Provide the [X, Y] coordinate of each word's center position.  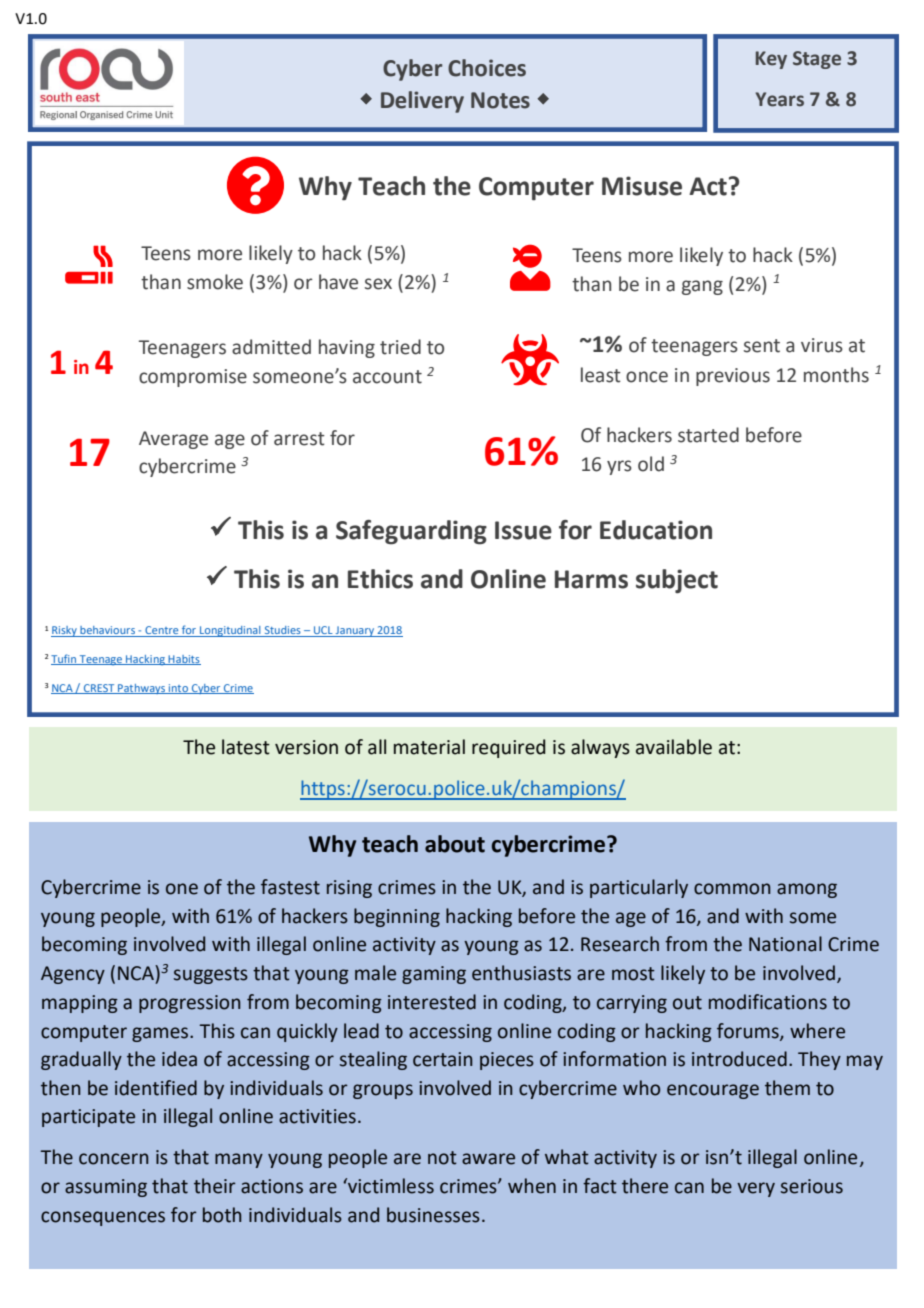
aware [488, 1159]
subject [677, 581]
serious [812, 1186]
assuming [106, 1188]
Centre [162, 631]
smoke [215, 282]
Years [779, 99]
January [355, 631]
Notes [500, 100]
